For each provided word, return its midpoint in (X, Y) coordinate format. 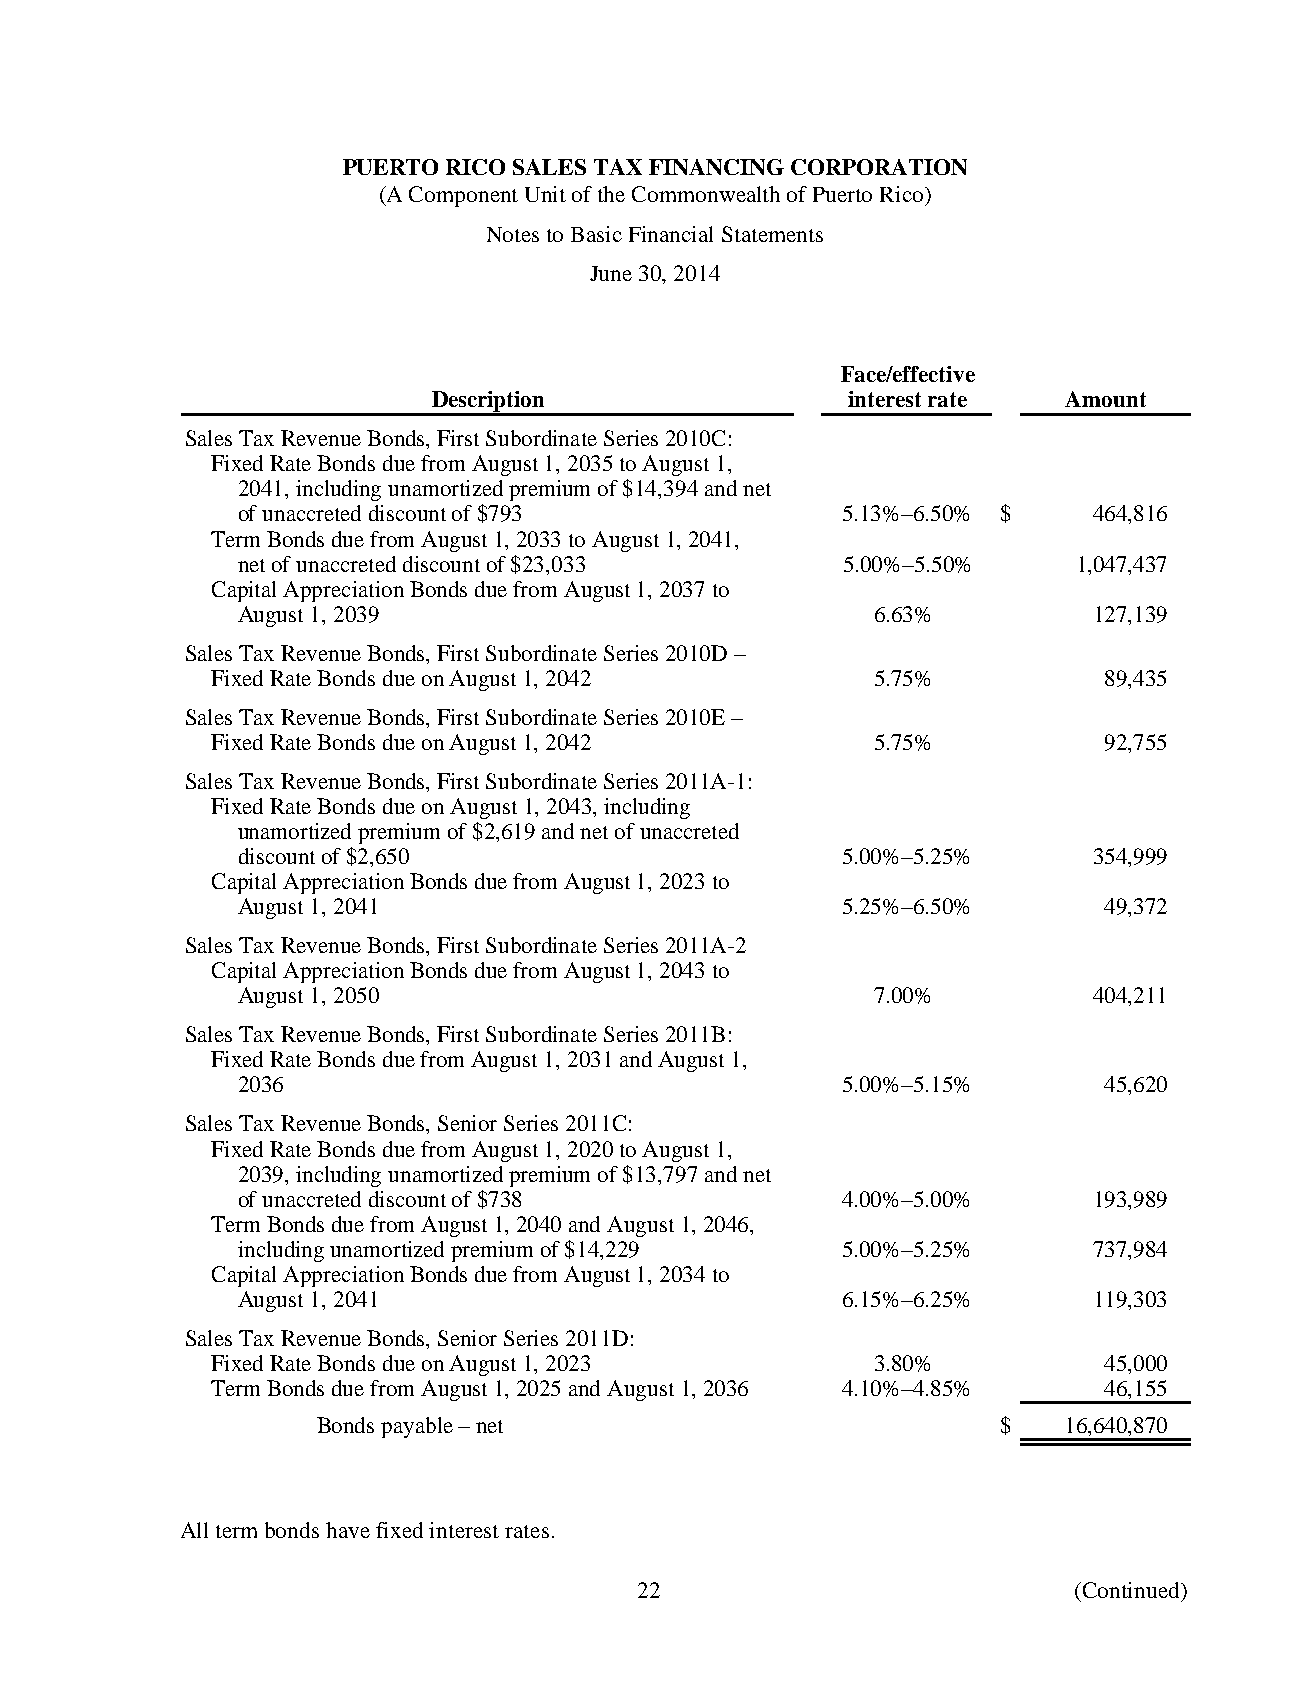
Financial (671, 234)
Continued (1133, 1591)
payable (417, 1427)
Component (463, 196)
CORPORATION (879, 167)
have (348, 1530)
